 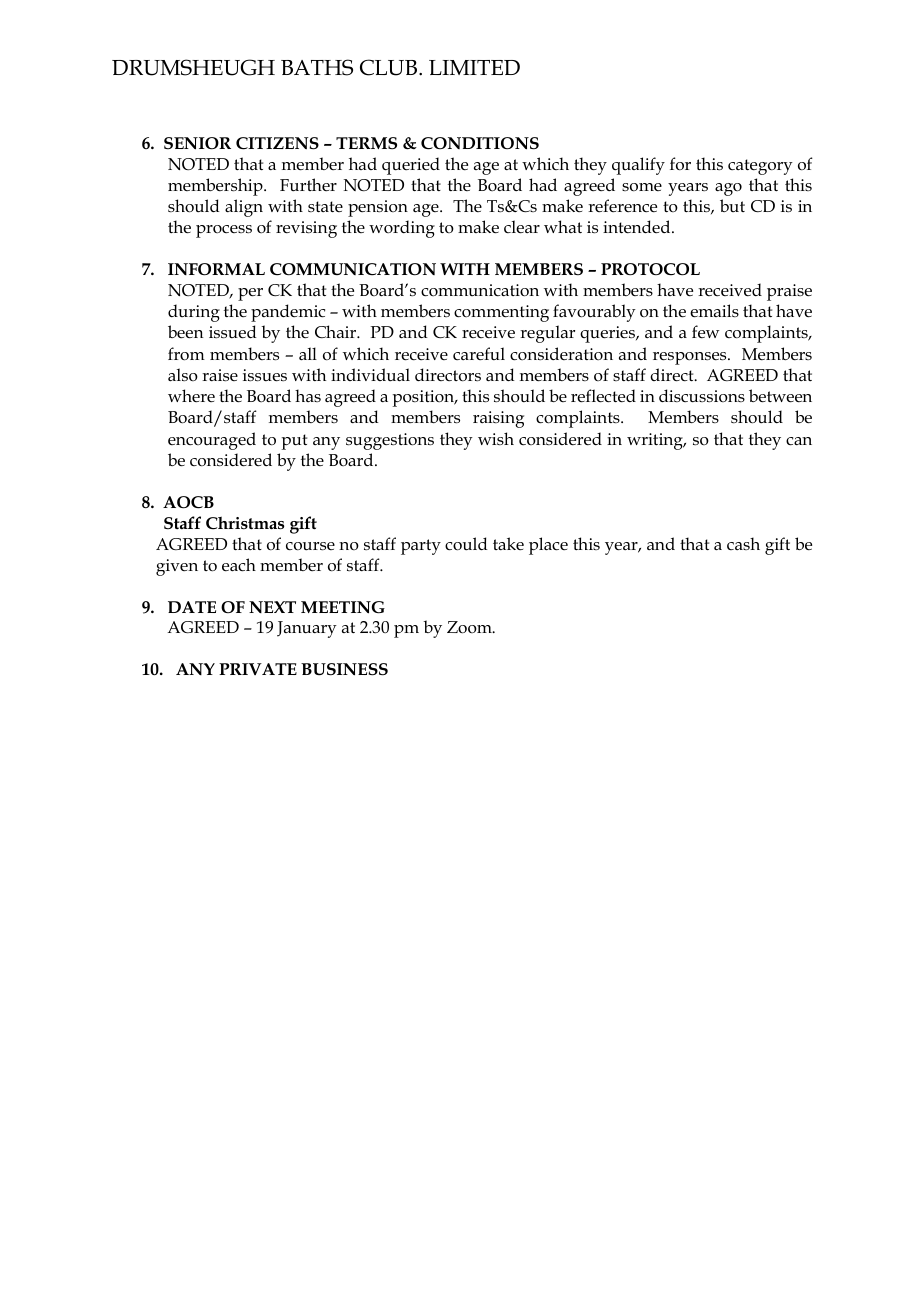 I want to click on category, so click(x=760, y=167).
